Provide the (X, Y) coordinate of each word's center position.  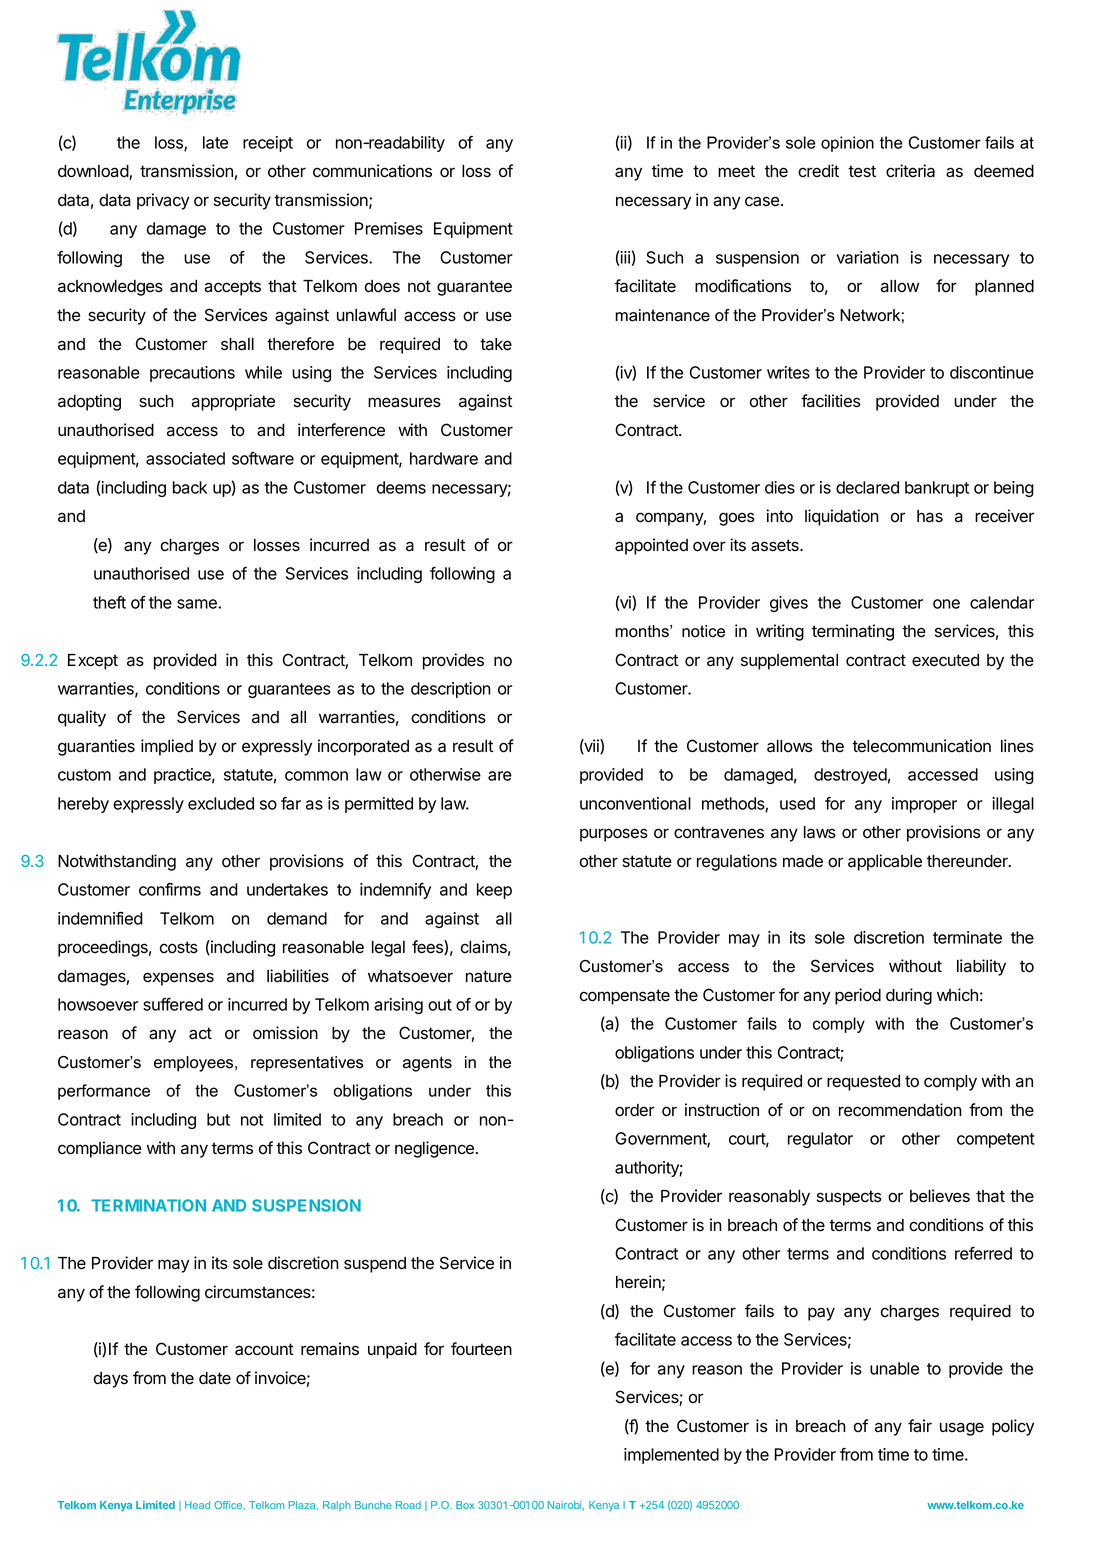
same (198, 604)
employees (195, 1064)
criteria (910, 171)
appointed (651, 546)
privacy (163, 201)
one (946, 604)
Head (197, 1505)
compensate (625, 997)
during (909, 996)
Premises (389, 228)
